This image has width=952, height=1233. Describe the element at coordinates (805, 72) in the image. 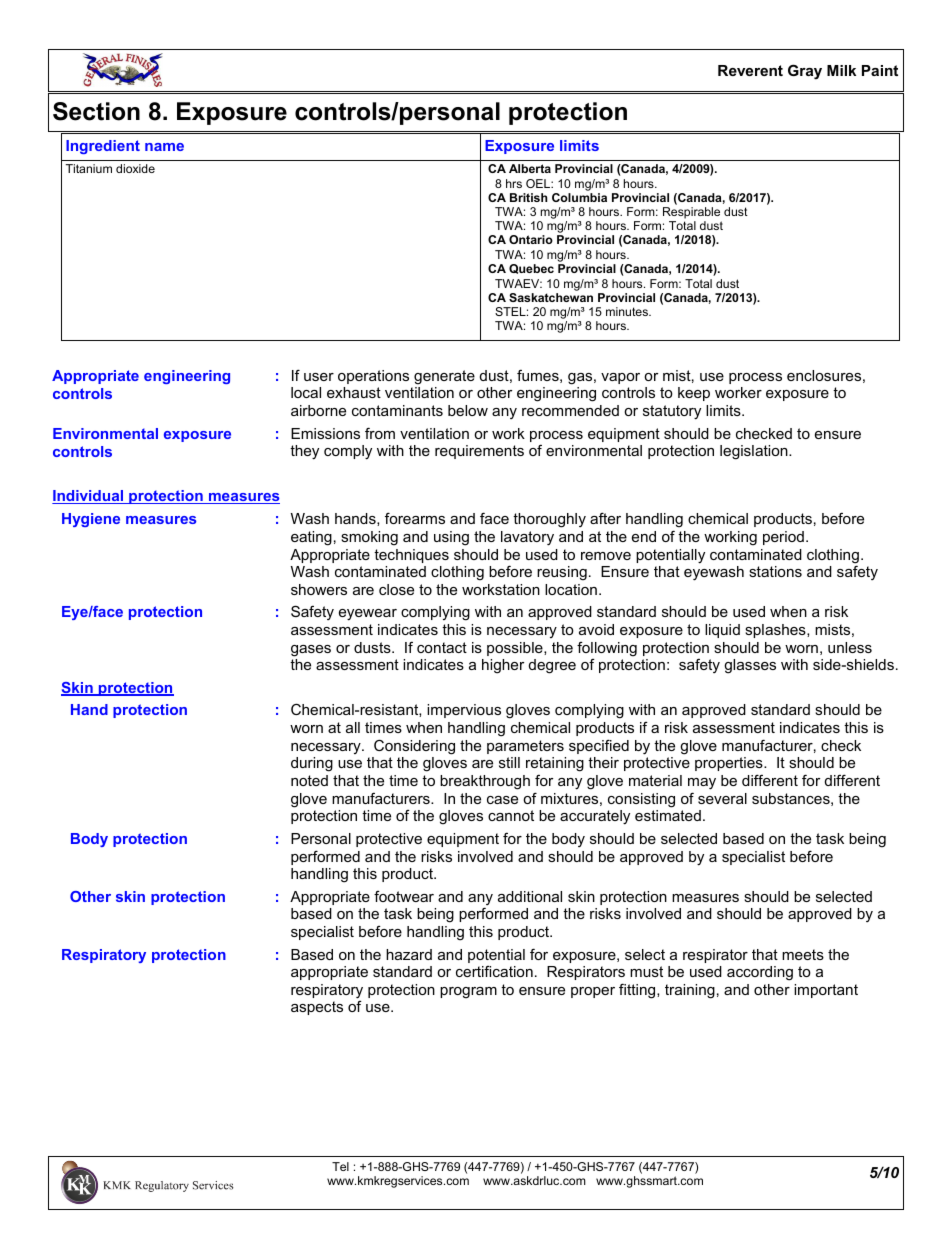

I see `Gray` at that location.
